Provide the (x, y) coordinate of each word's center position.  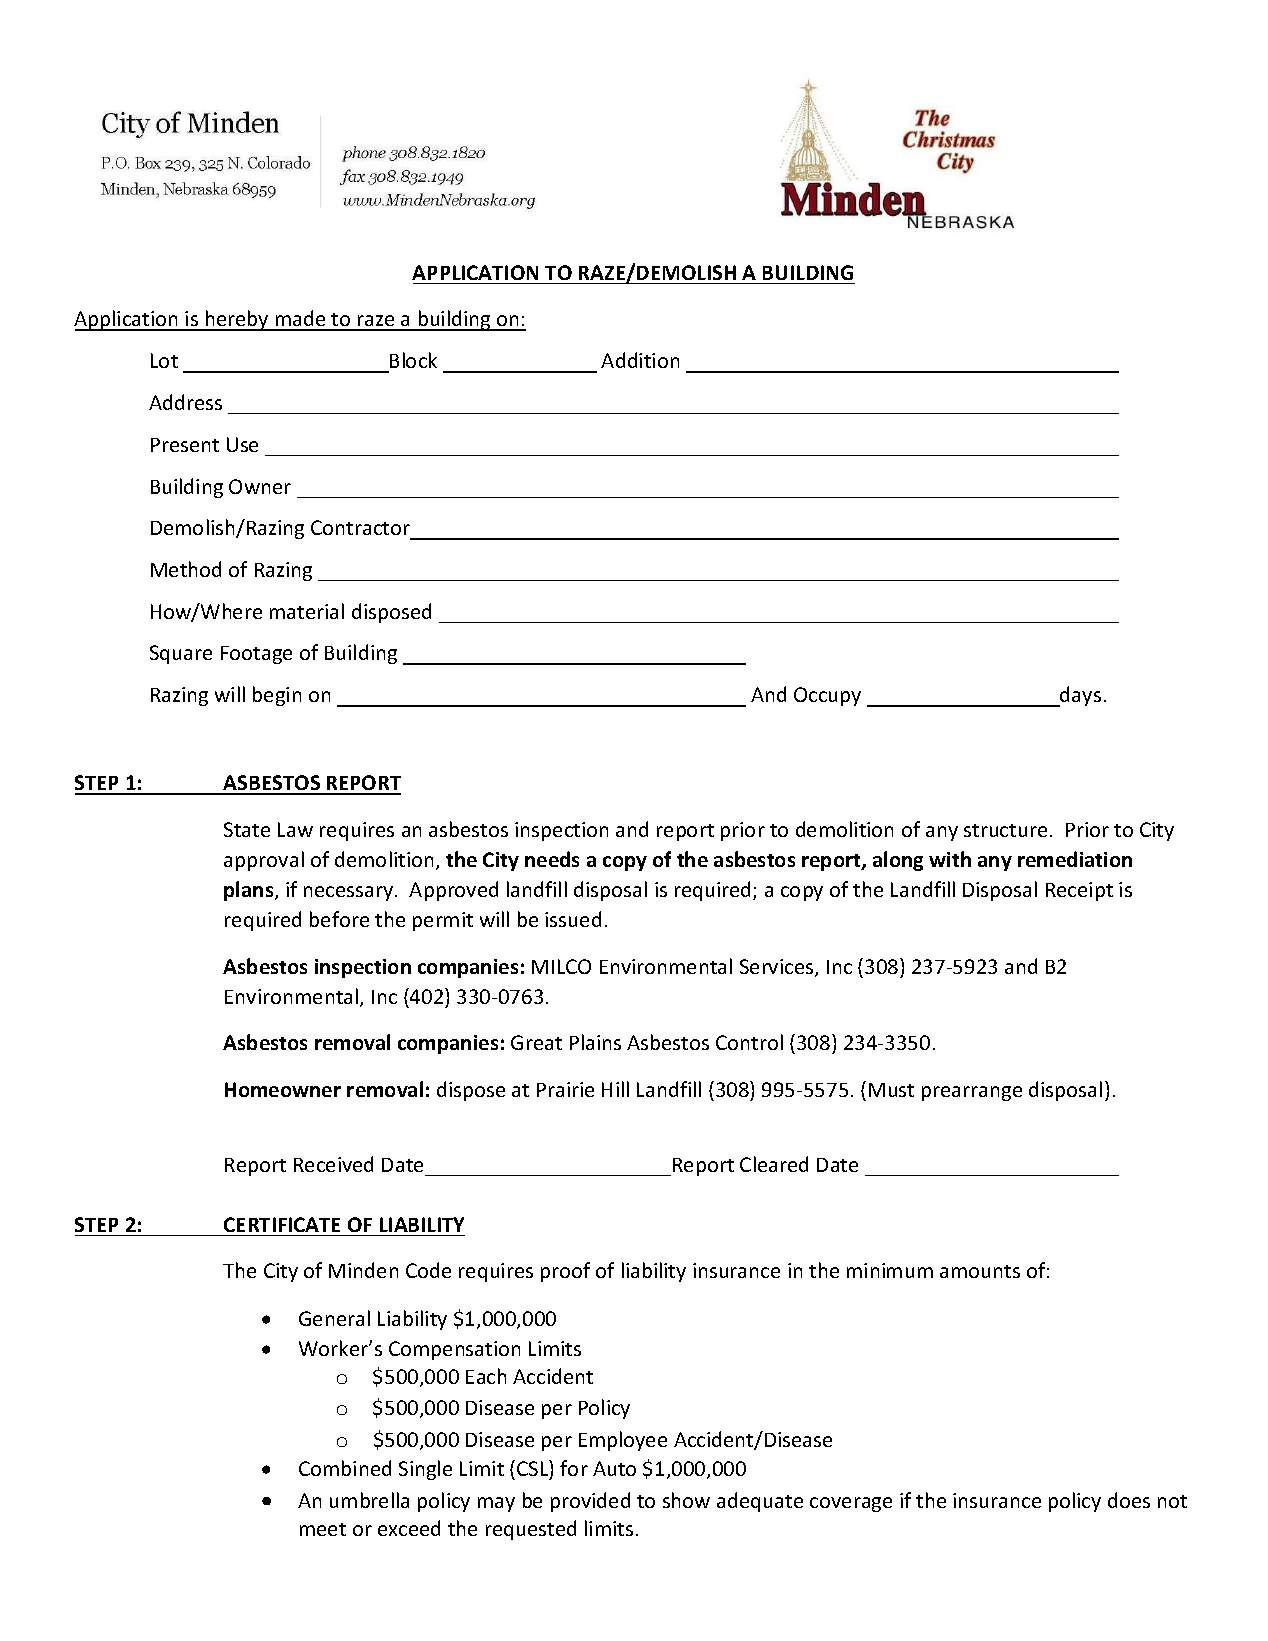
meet (323, 1529)
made (300, 320)
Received (333, 1164)
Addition (640, 360)
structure (1005, 830)
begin (277, 696)
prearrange (972, 1093)
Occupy (827, 696)
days (1079, 696)
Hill (615, 1089)
